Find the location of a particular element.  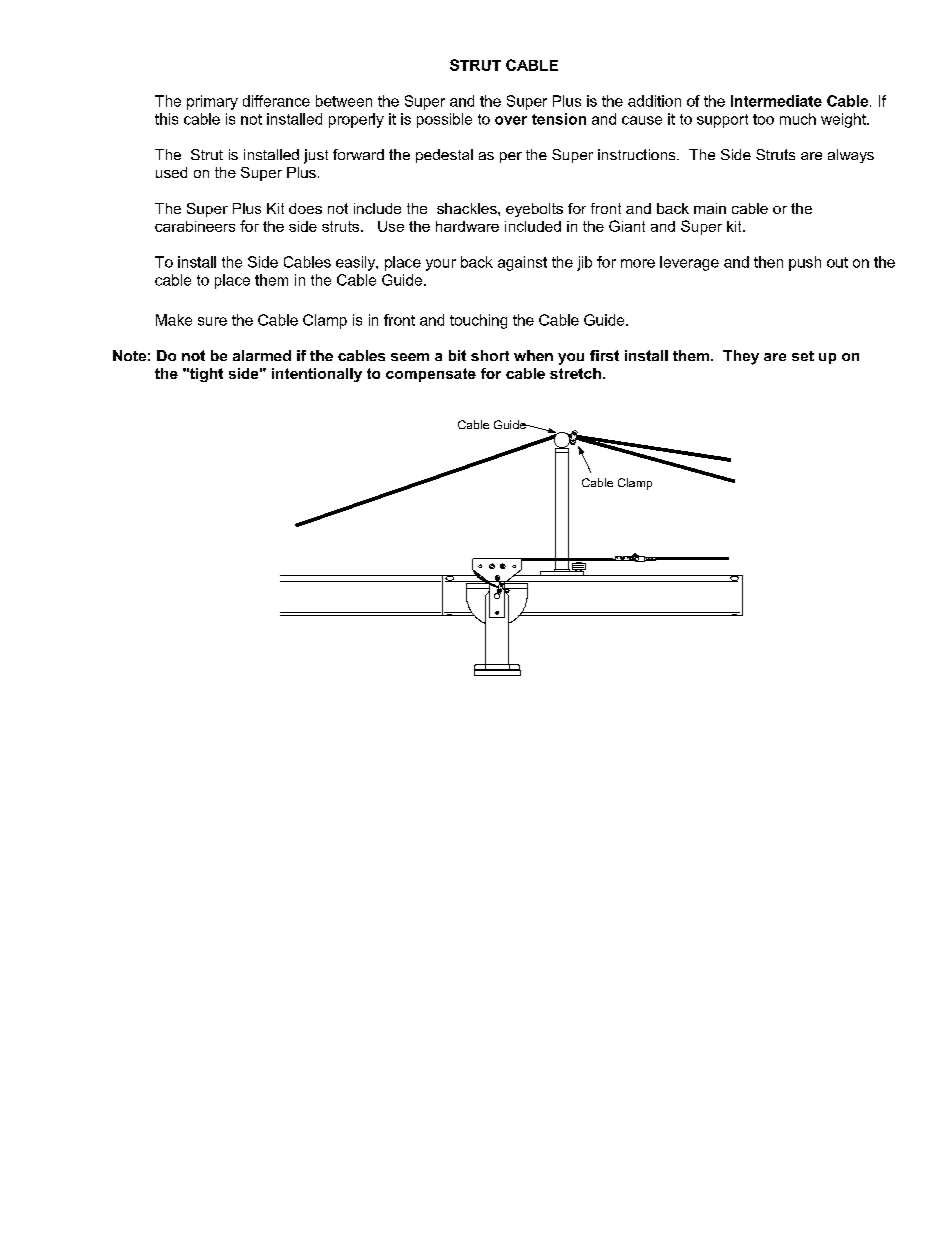

primary is located at coordinates (212, 102).
